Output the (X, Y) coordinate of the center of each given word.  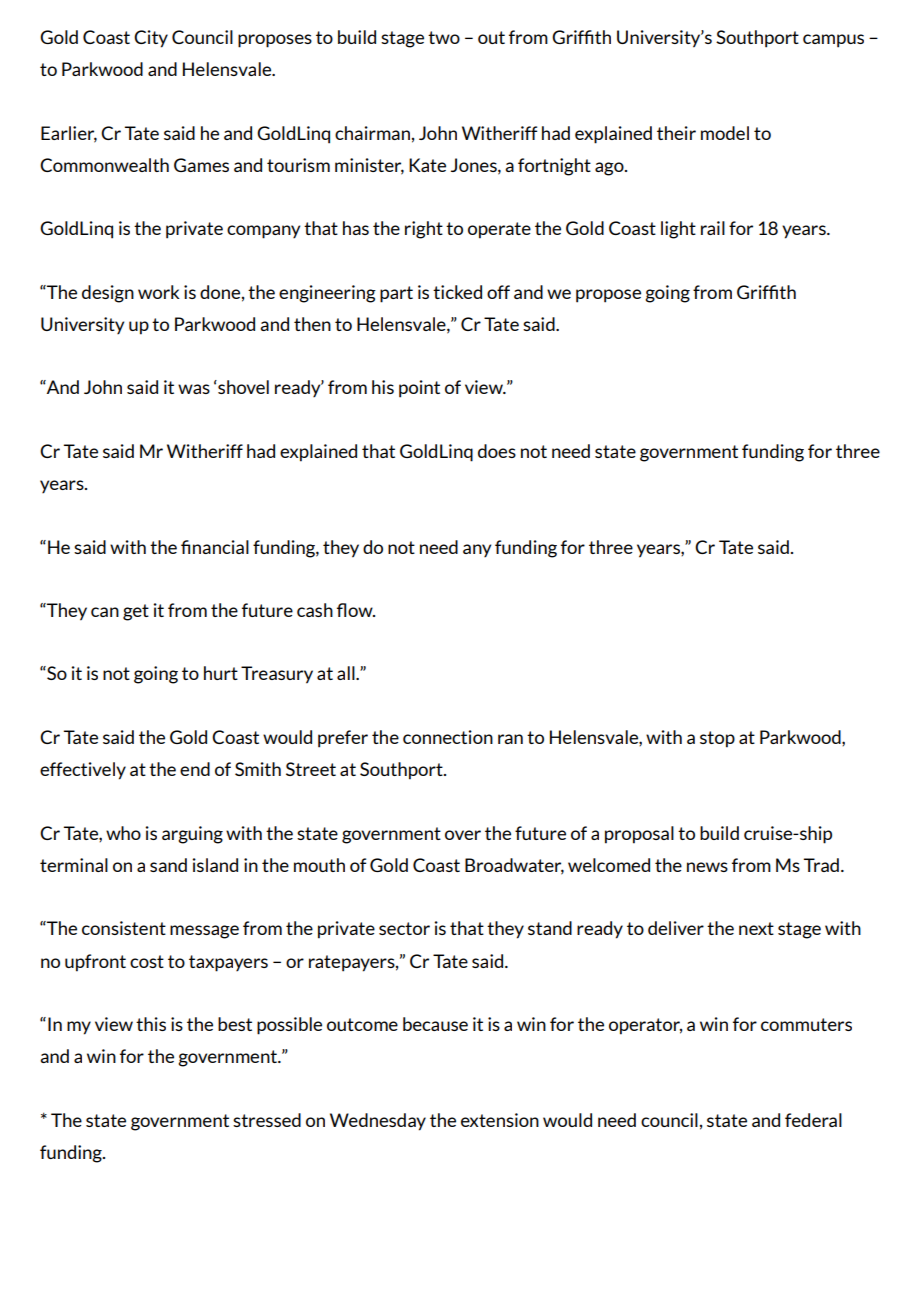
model (725, 133)
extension (500, 1120)
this (151, 1024)
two (444, 37)
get (136, 612)
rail (713, 228)
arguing (192, 835)
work (159, 292)
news (707, 867)
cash (315, 610)
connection (448, 737)
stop (717, 739)
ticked (457, 292)
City (151, 39)
